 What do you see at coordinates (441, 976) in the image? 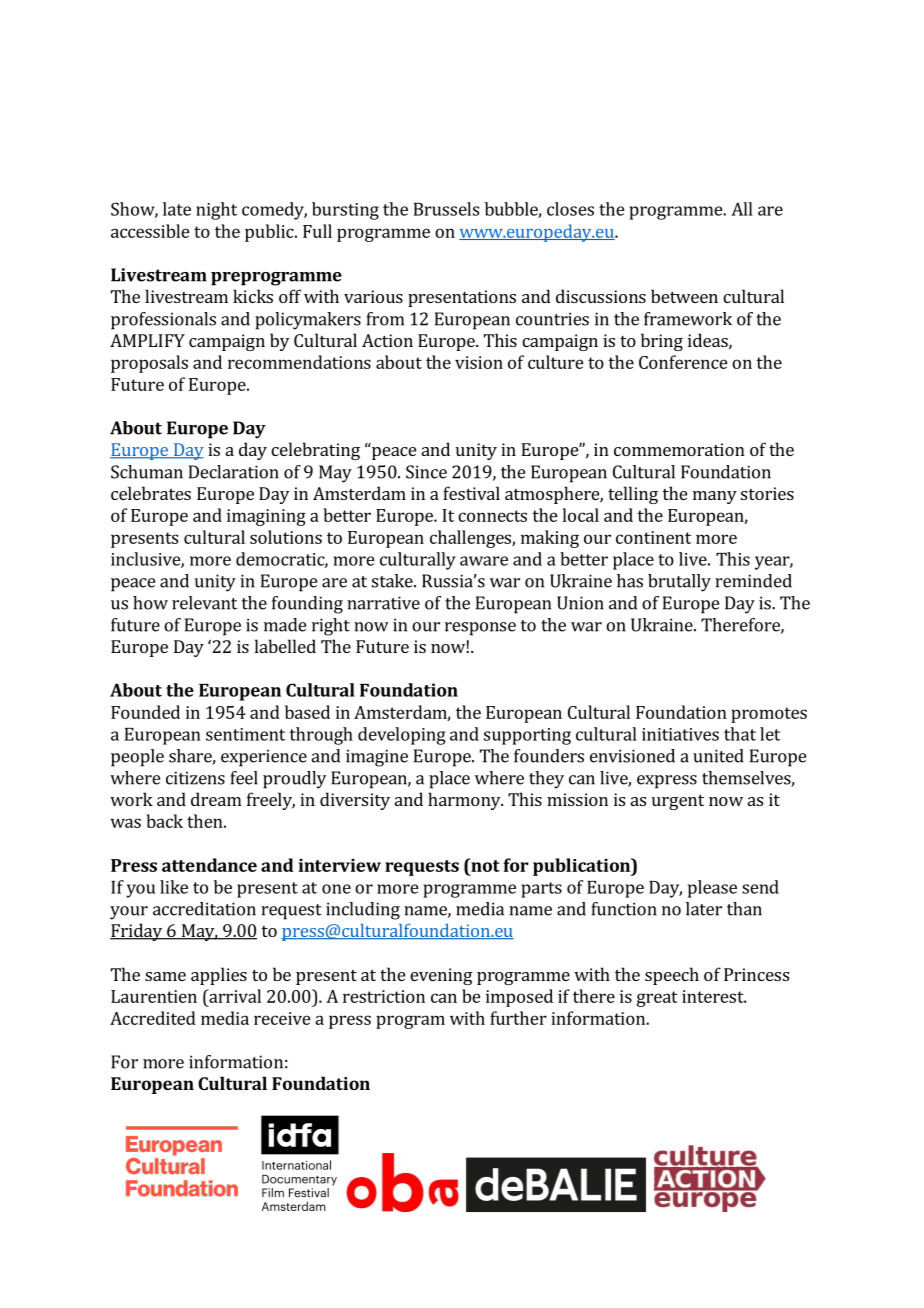
I see `evening` at bounding box center [441, 976].
